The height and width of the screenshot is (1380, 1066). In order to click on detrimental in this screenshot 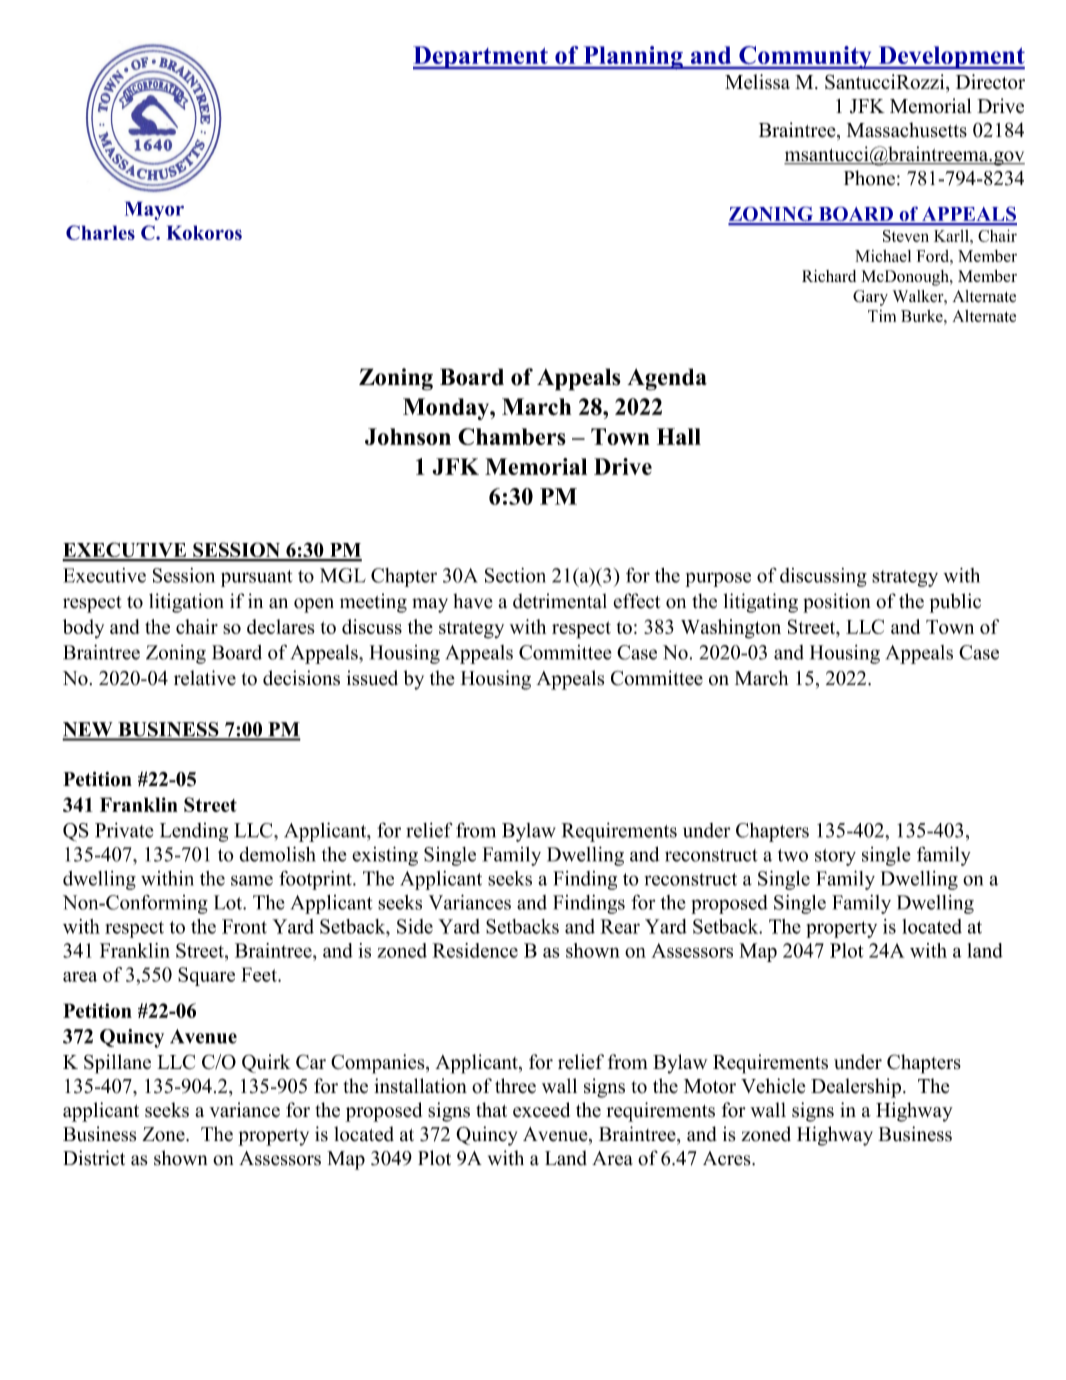, I will do `click(560, 601)`.
